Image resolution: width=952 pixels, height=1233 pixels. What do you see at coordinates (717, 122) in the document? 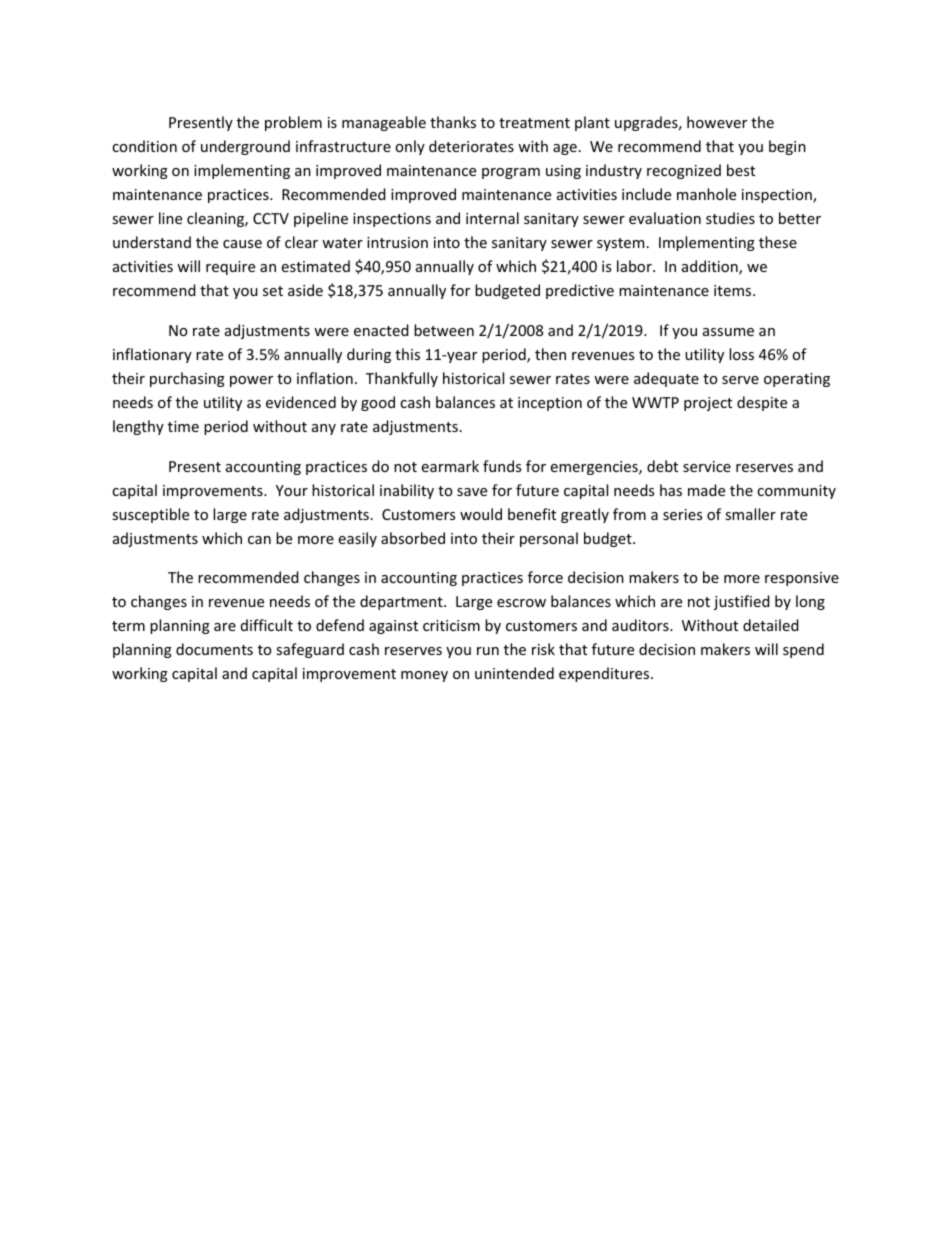
I see `however` at bounding box center [717, 122].
